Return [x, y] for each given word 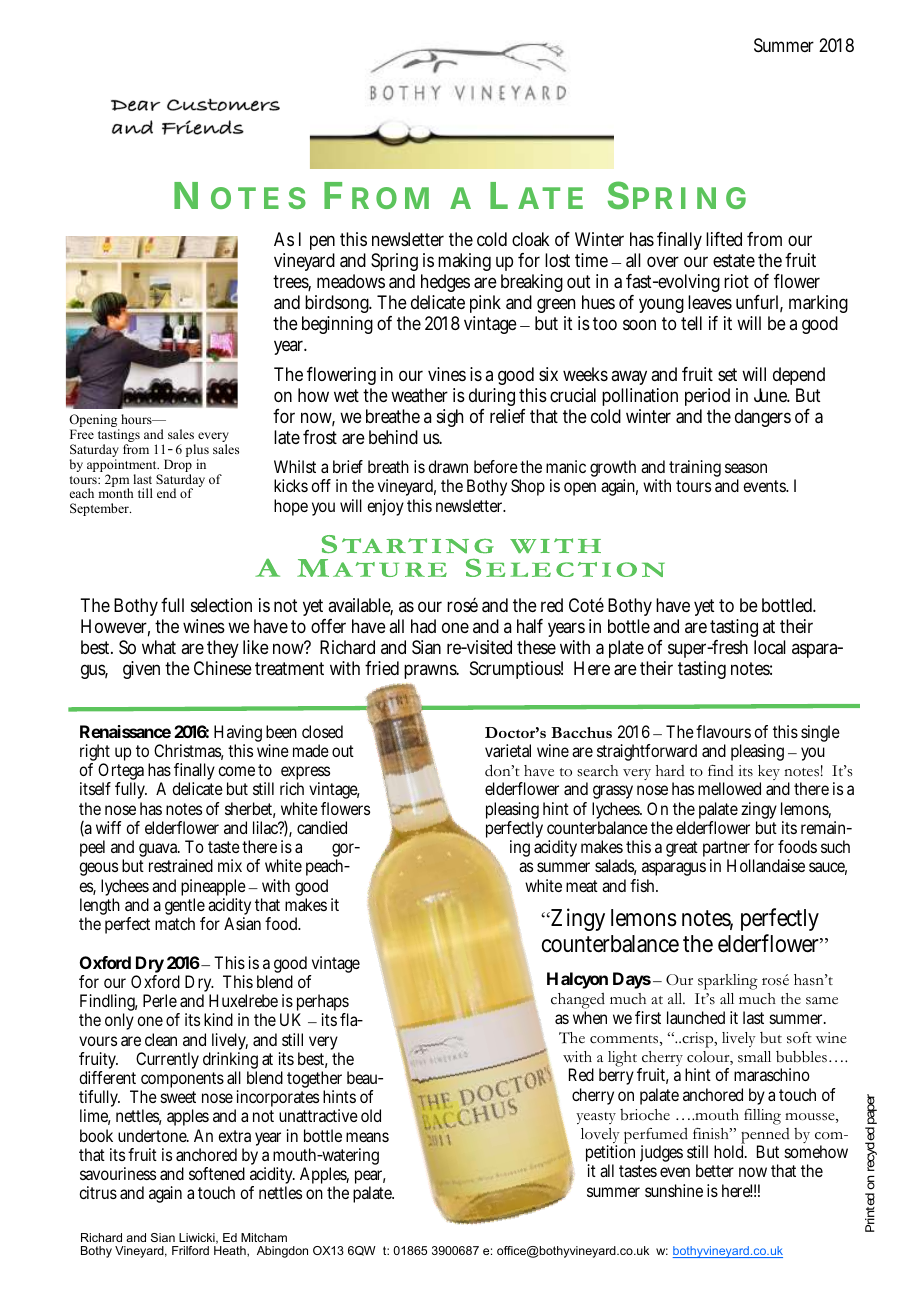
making [464, 262]
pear [370, 1178]
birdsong [338, 304]
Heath [231, 1251]
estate [734, 261]
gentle [185, 908]
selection [221, 605]
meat [582, 886]
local [770, 647]
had [423, 626]
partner [726, 850]
